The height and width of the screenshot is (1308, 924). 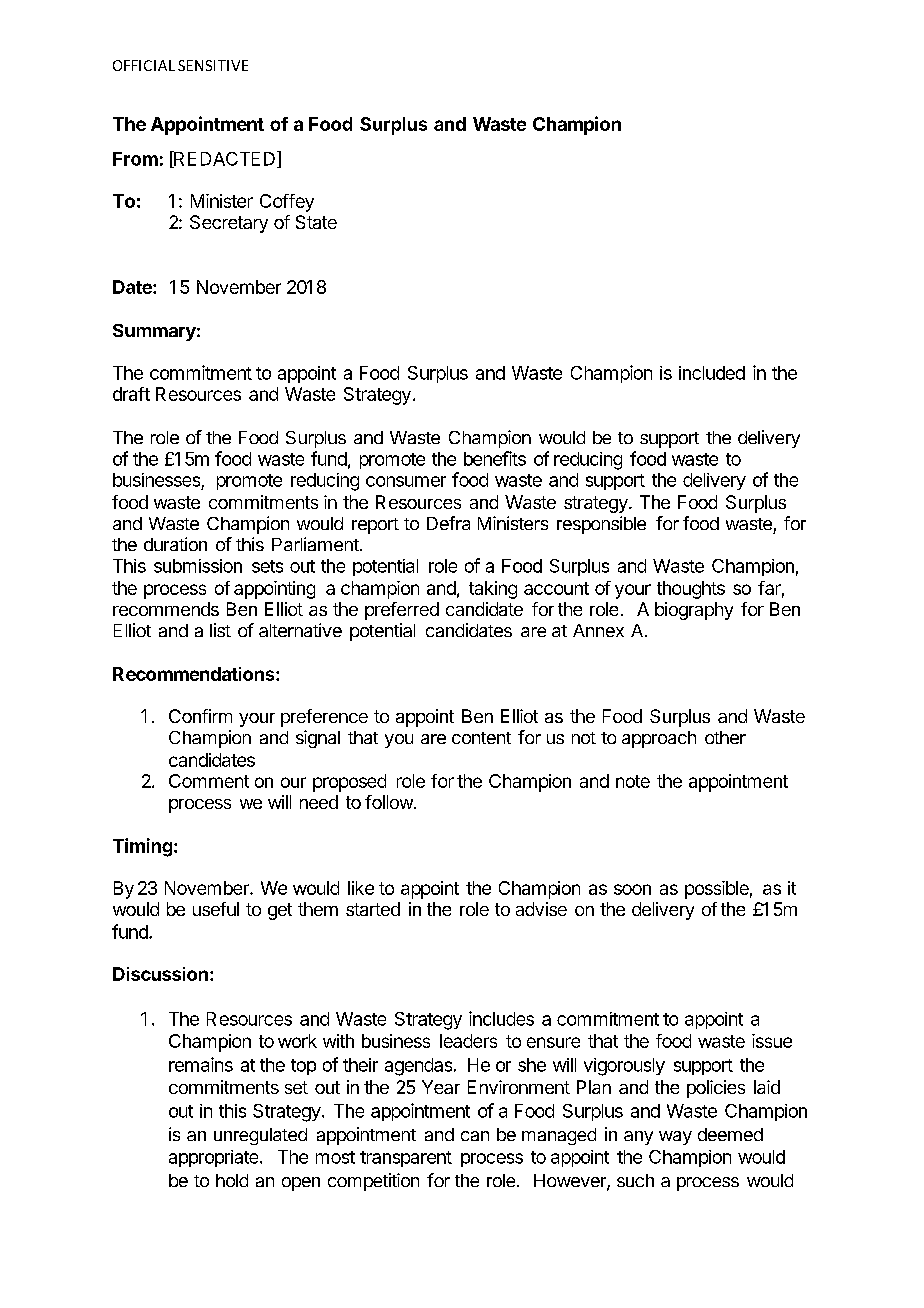 What do you see at coordinates (601, 525) in the screenshot?
I see `responsible` at bounding box center [601, 525].
